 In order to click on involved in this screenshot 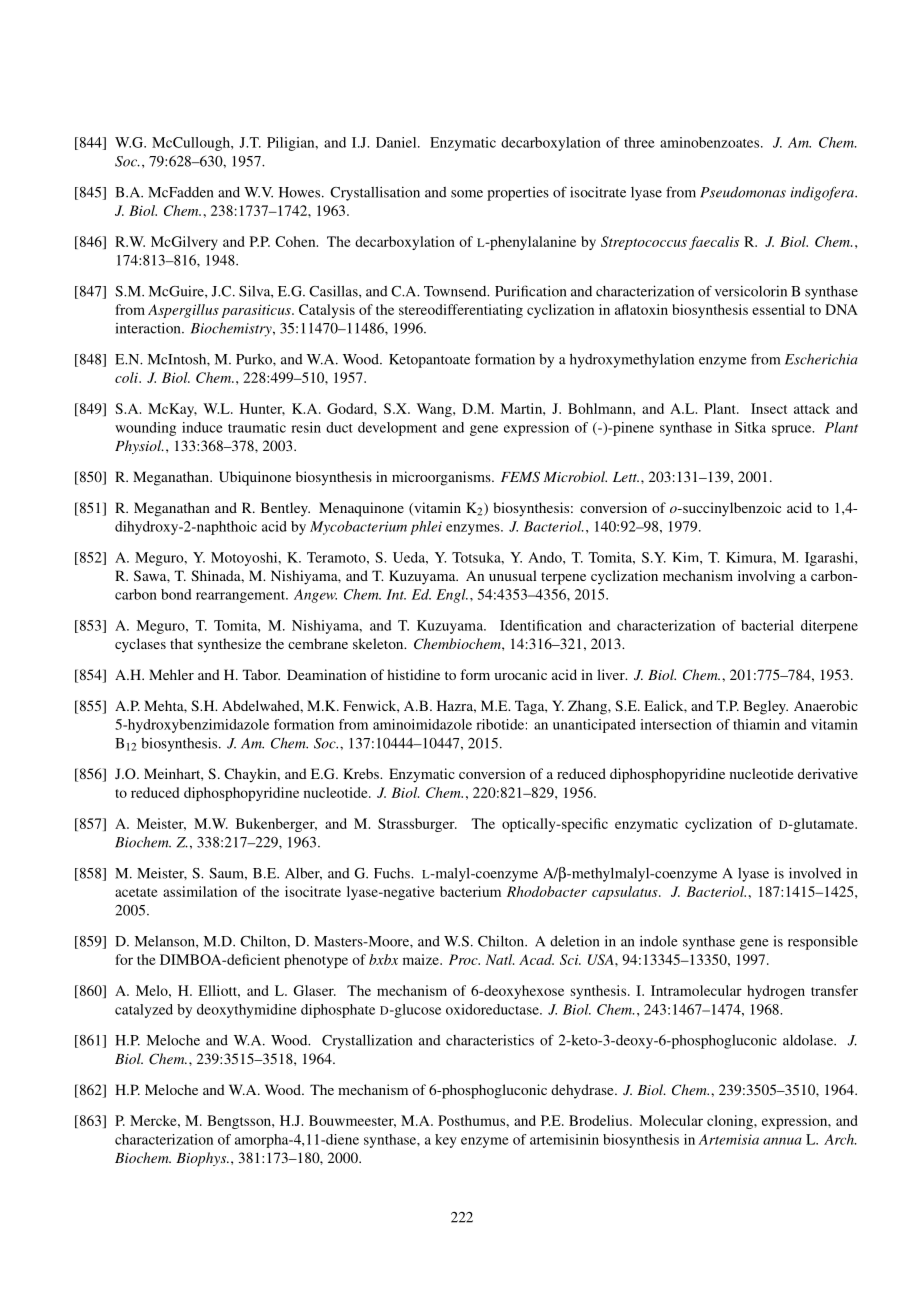, I will do `click(815, 873)`.
